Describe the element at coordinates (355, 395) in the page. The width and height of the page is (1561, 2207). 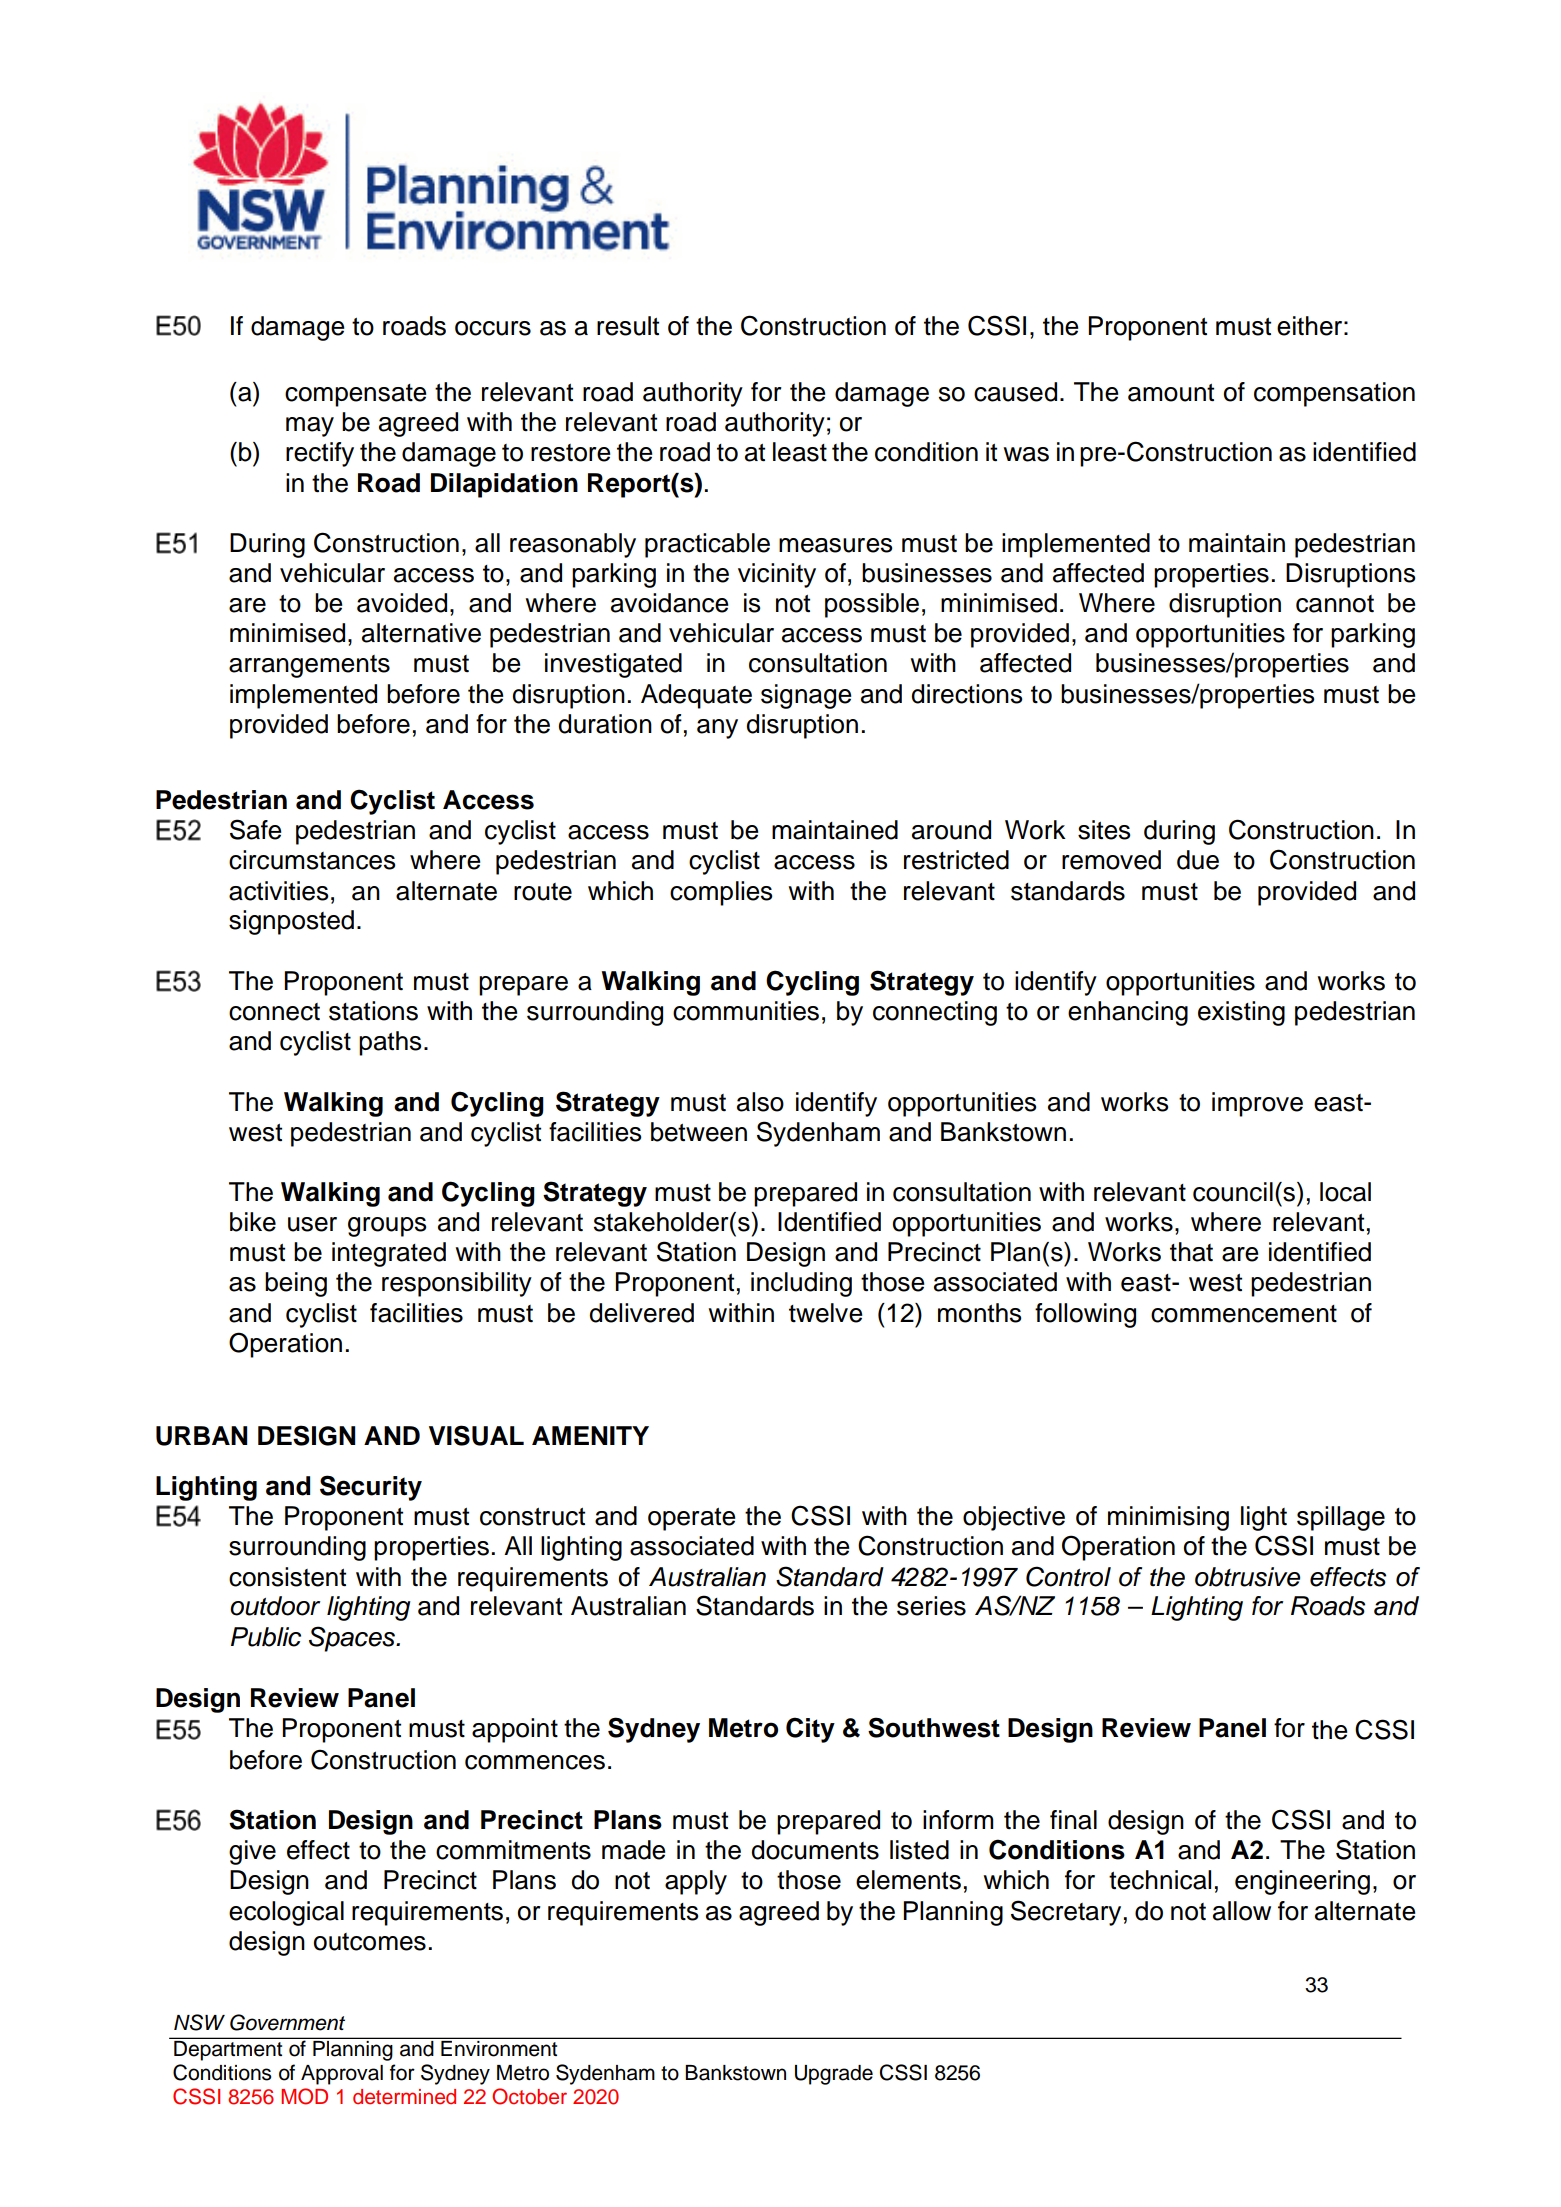
I see `compensate` at that location.
